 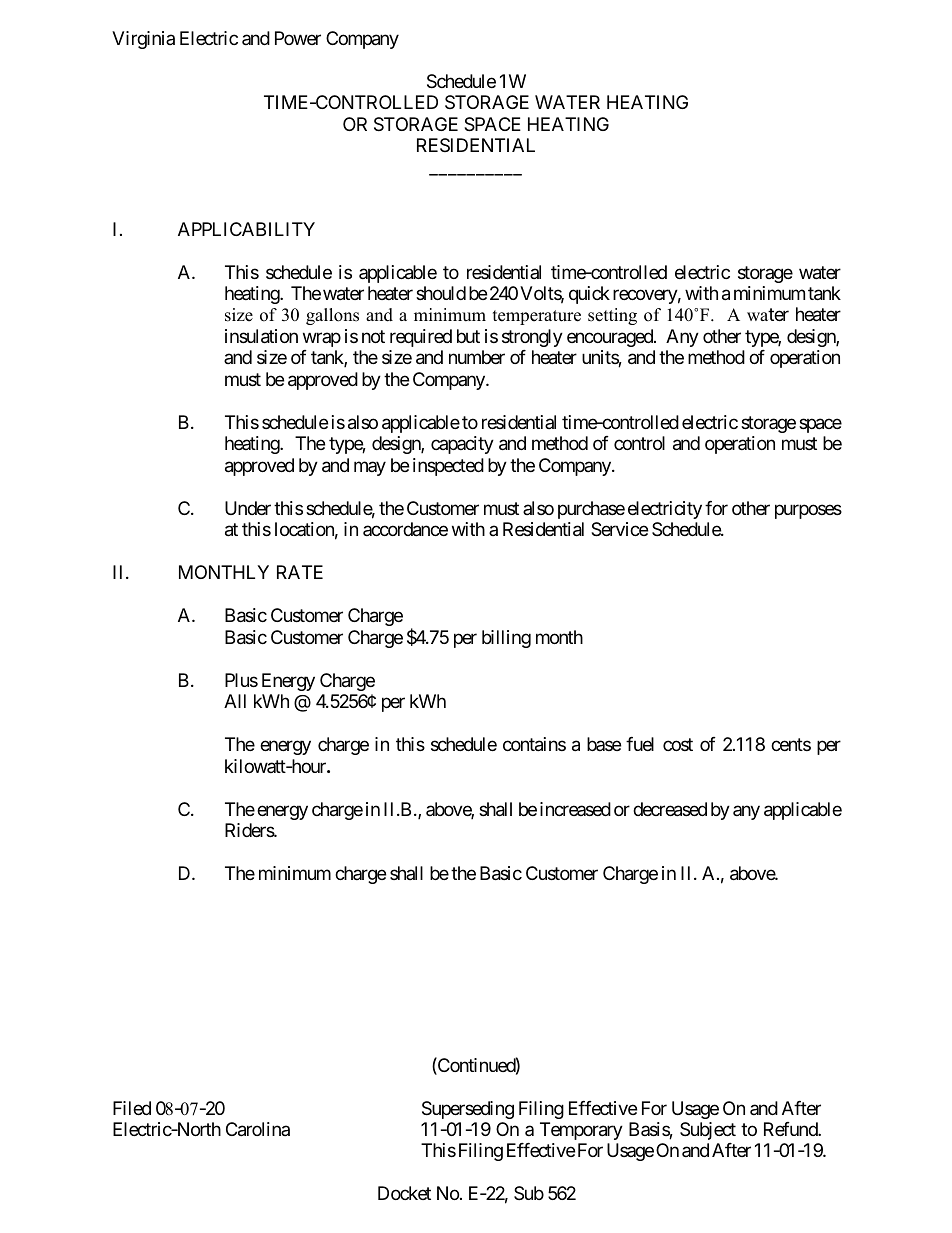 I want to click on but, so click(x=468, y=336).
